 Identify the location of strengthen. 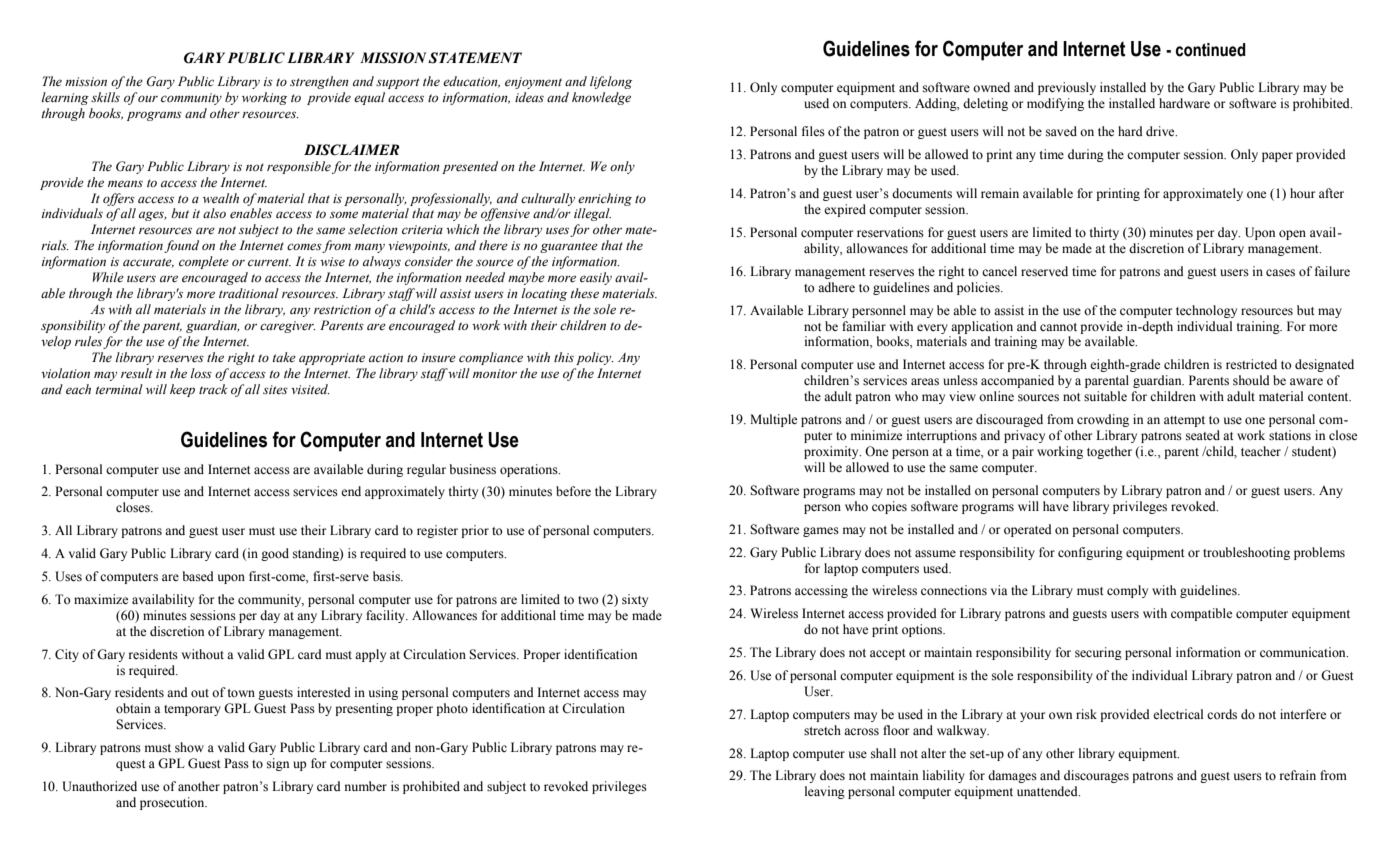
(319, 82).
